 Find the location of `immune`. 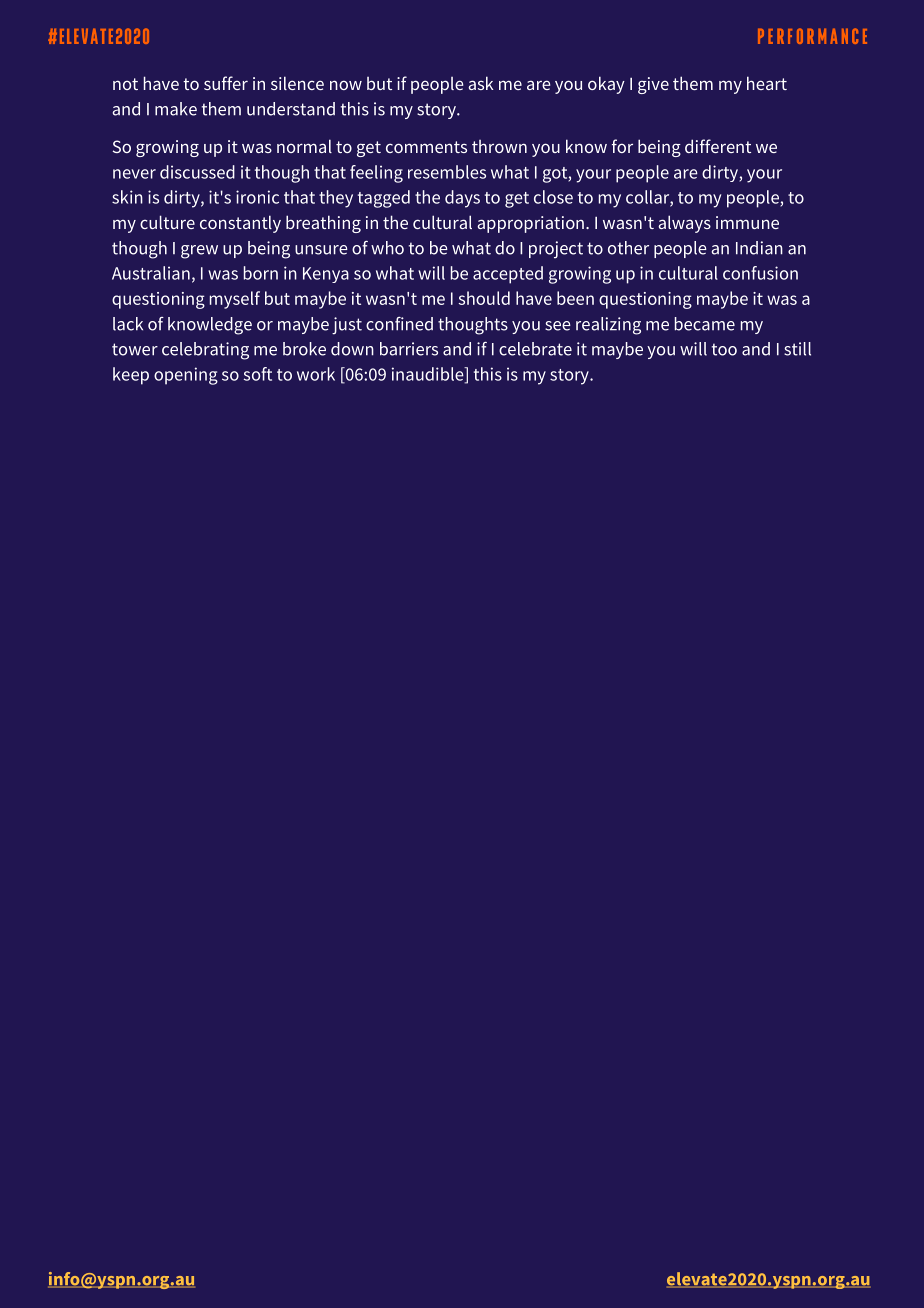

immune is located at coordinates (747, 222).
